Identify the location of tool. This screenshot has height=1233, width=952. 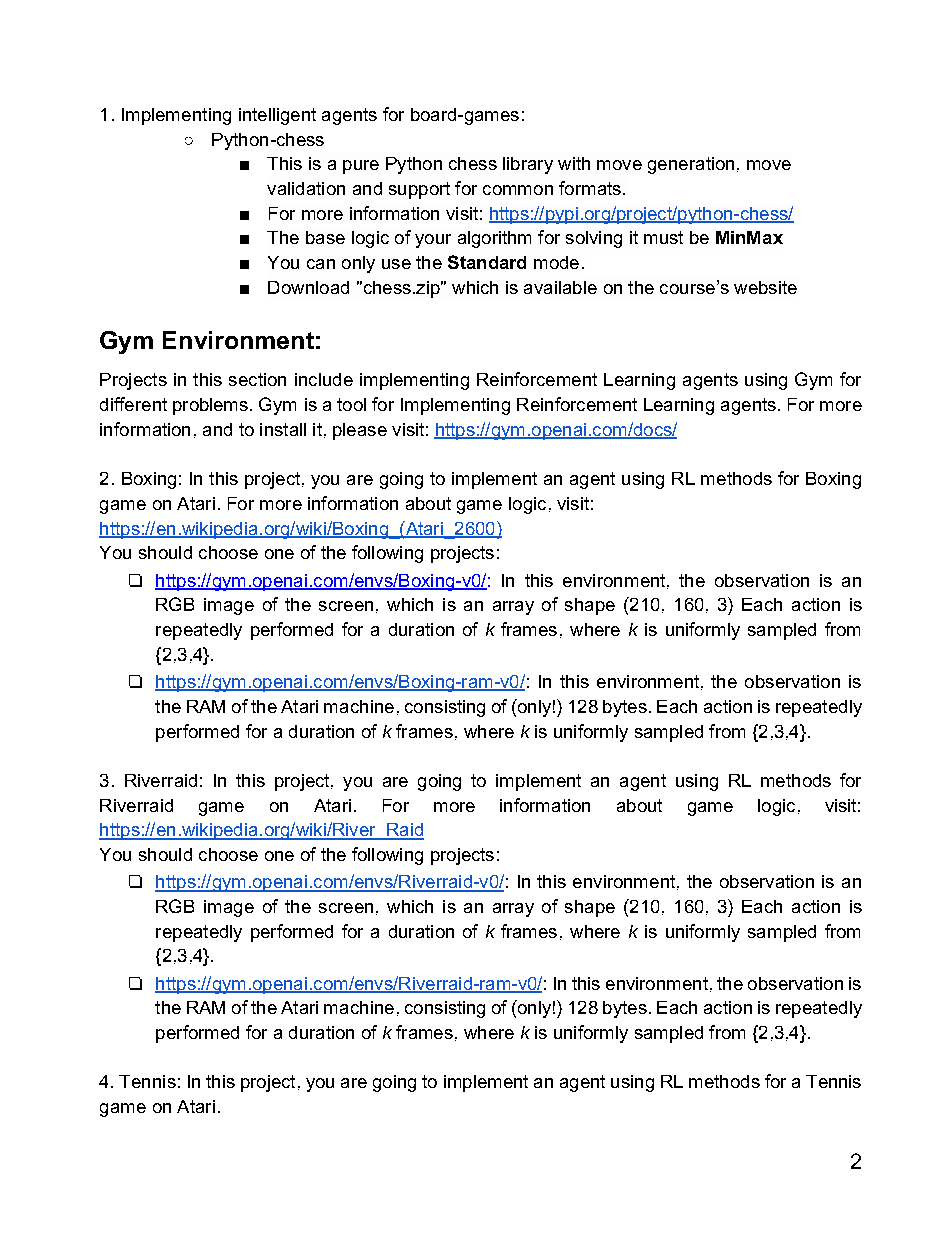
(351, 404).
